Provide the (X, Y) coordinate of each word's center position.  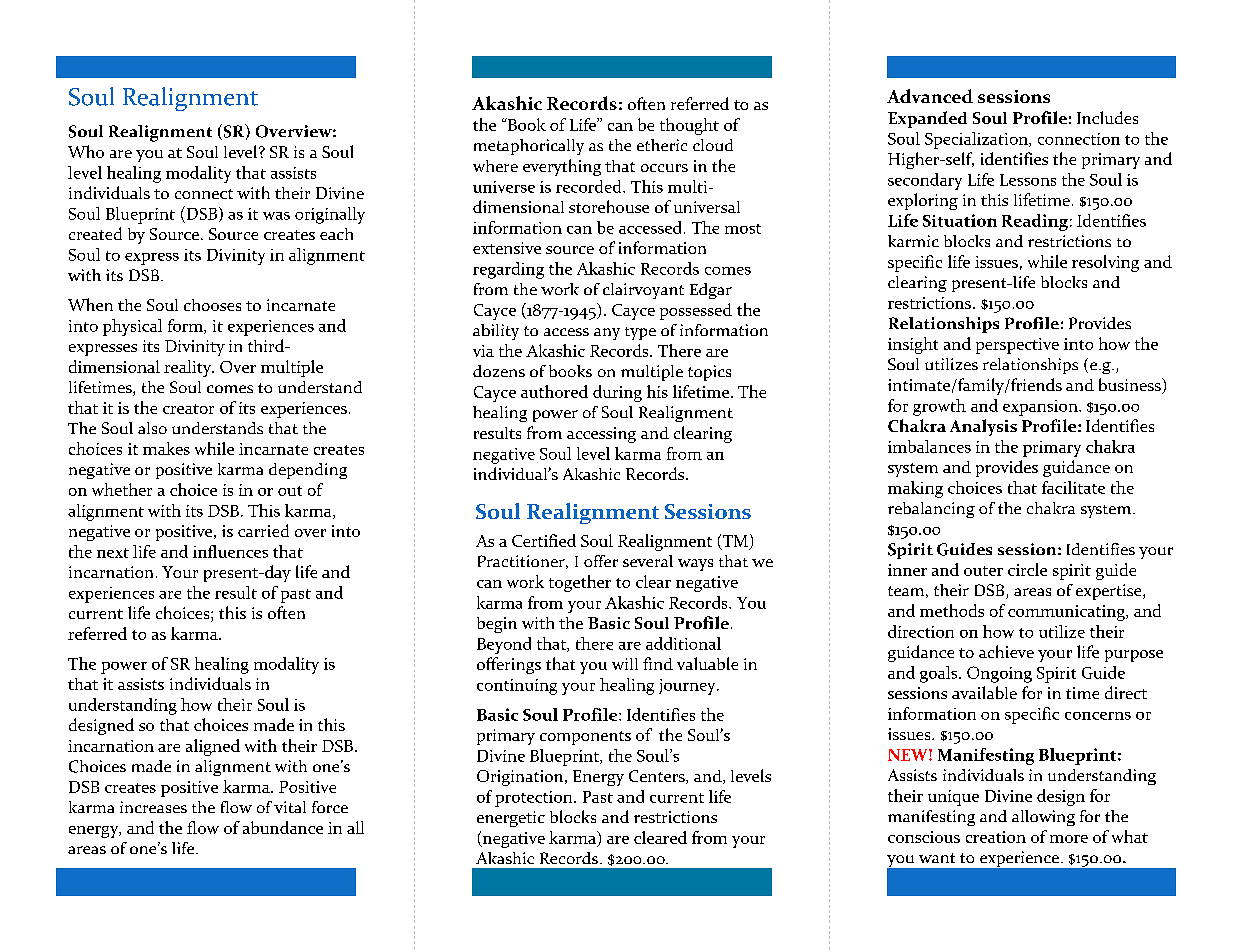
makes (166, 448)
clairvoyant (643, 291)
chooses (212, 305)
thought (689, 126)
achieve (1006, 651)
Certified (544, 540)
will (625, 664)
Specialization (977, 140)
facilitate (1073, 487)
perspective (1017, 346)
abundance (283, 827)
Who (86, 151)
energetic (511, 819)
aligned (213, 747)
